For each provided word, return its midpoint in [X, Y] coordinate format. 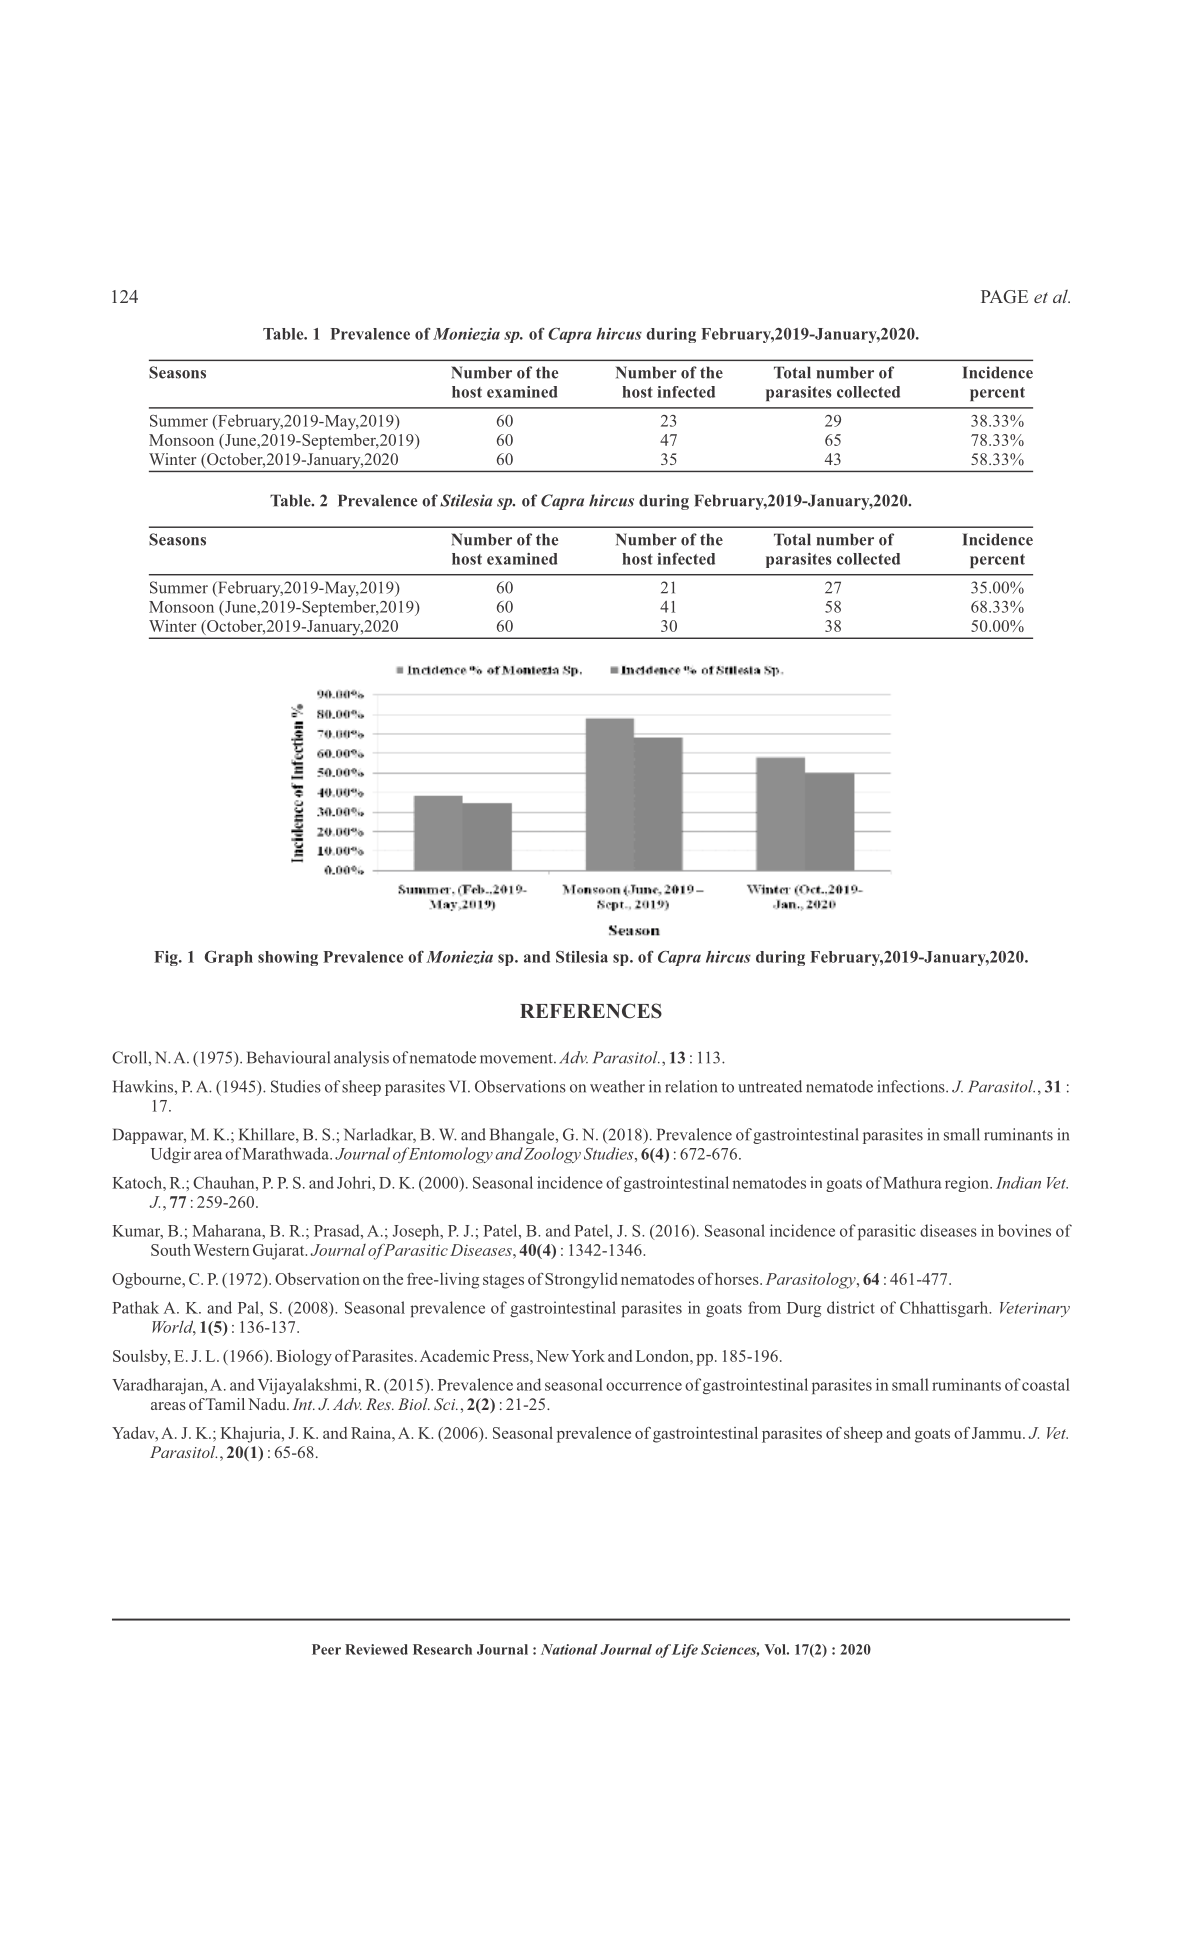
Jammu [998, 1433]
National [569, 1649]
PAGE [1004, 297]
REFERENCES [591, 1011]
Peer [326, 1649]
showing [288, 958]
